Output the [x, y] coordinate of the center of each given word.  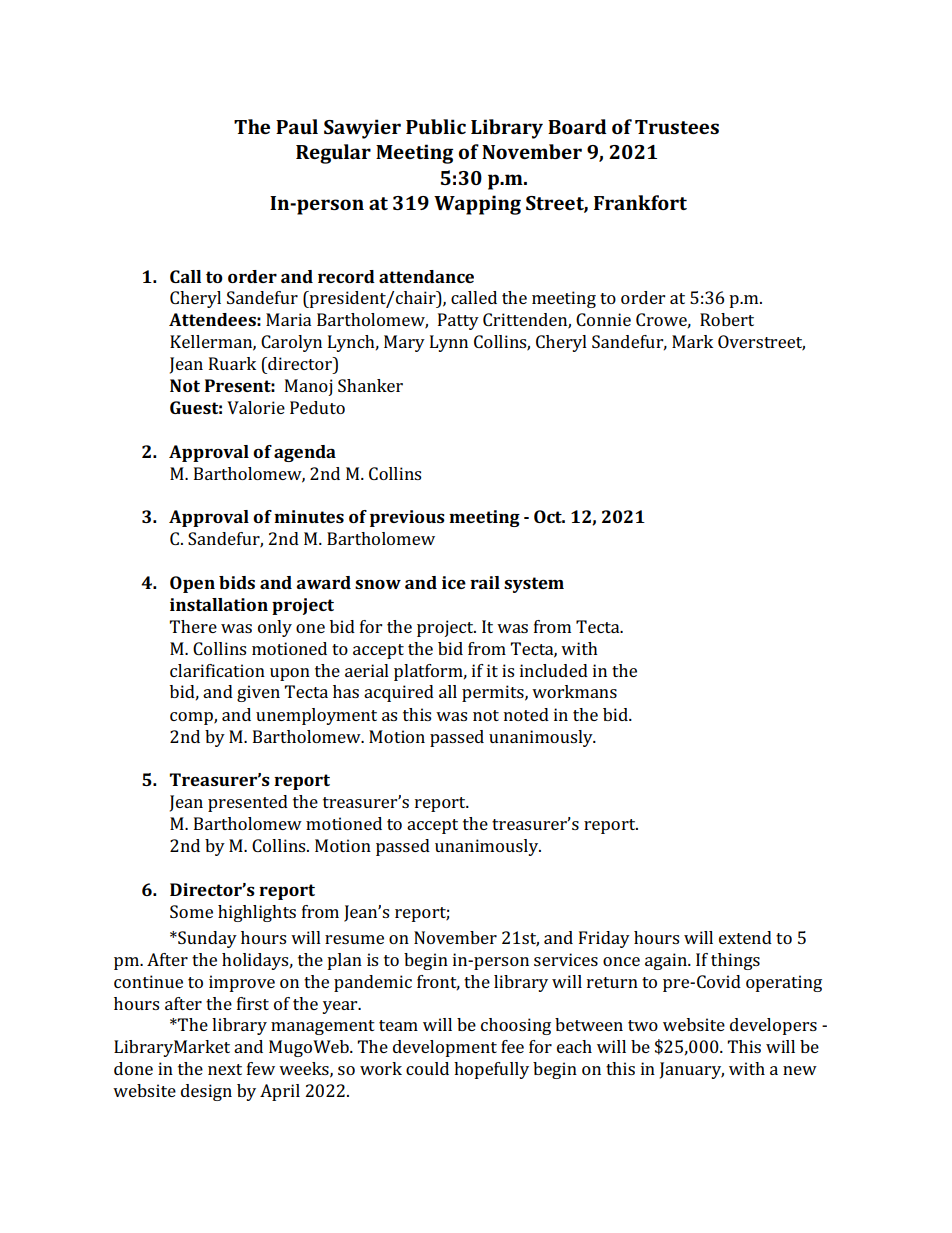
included [554, 670]
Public [436, 126]
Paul [297, 126]
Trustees [677, 127]
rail [485, 582]
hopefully [491, 1070]
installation [219, 604]
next [225, 1069]
